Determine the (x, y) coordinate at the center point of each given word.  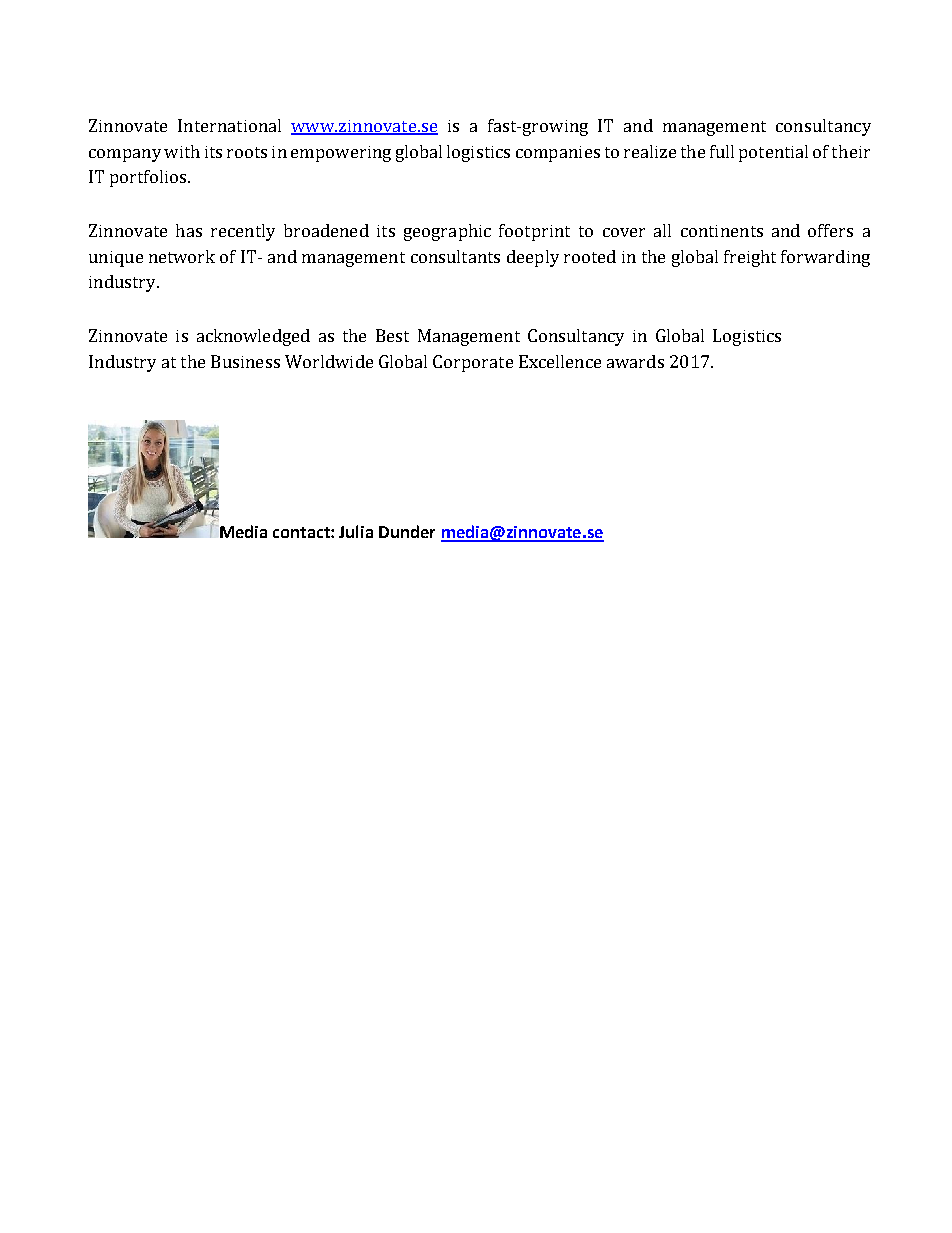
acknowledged (253, 337)
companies (558, 154)
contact (302, 532)
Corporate (473, 363)
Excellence (560, 361)
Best (392, 335)
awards (635, 361)
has (189, 230)
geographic (447, 232)
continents (722, 231)
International (229, 125)
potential (773, 153)
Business (245, 361)
